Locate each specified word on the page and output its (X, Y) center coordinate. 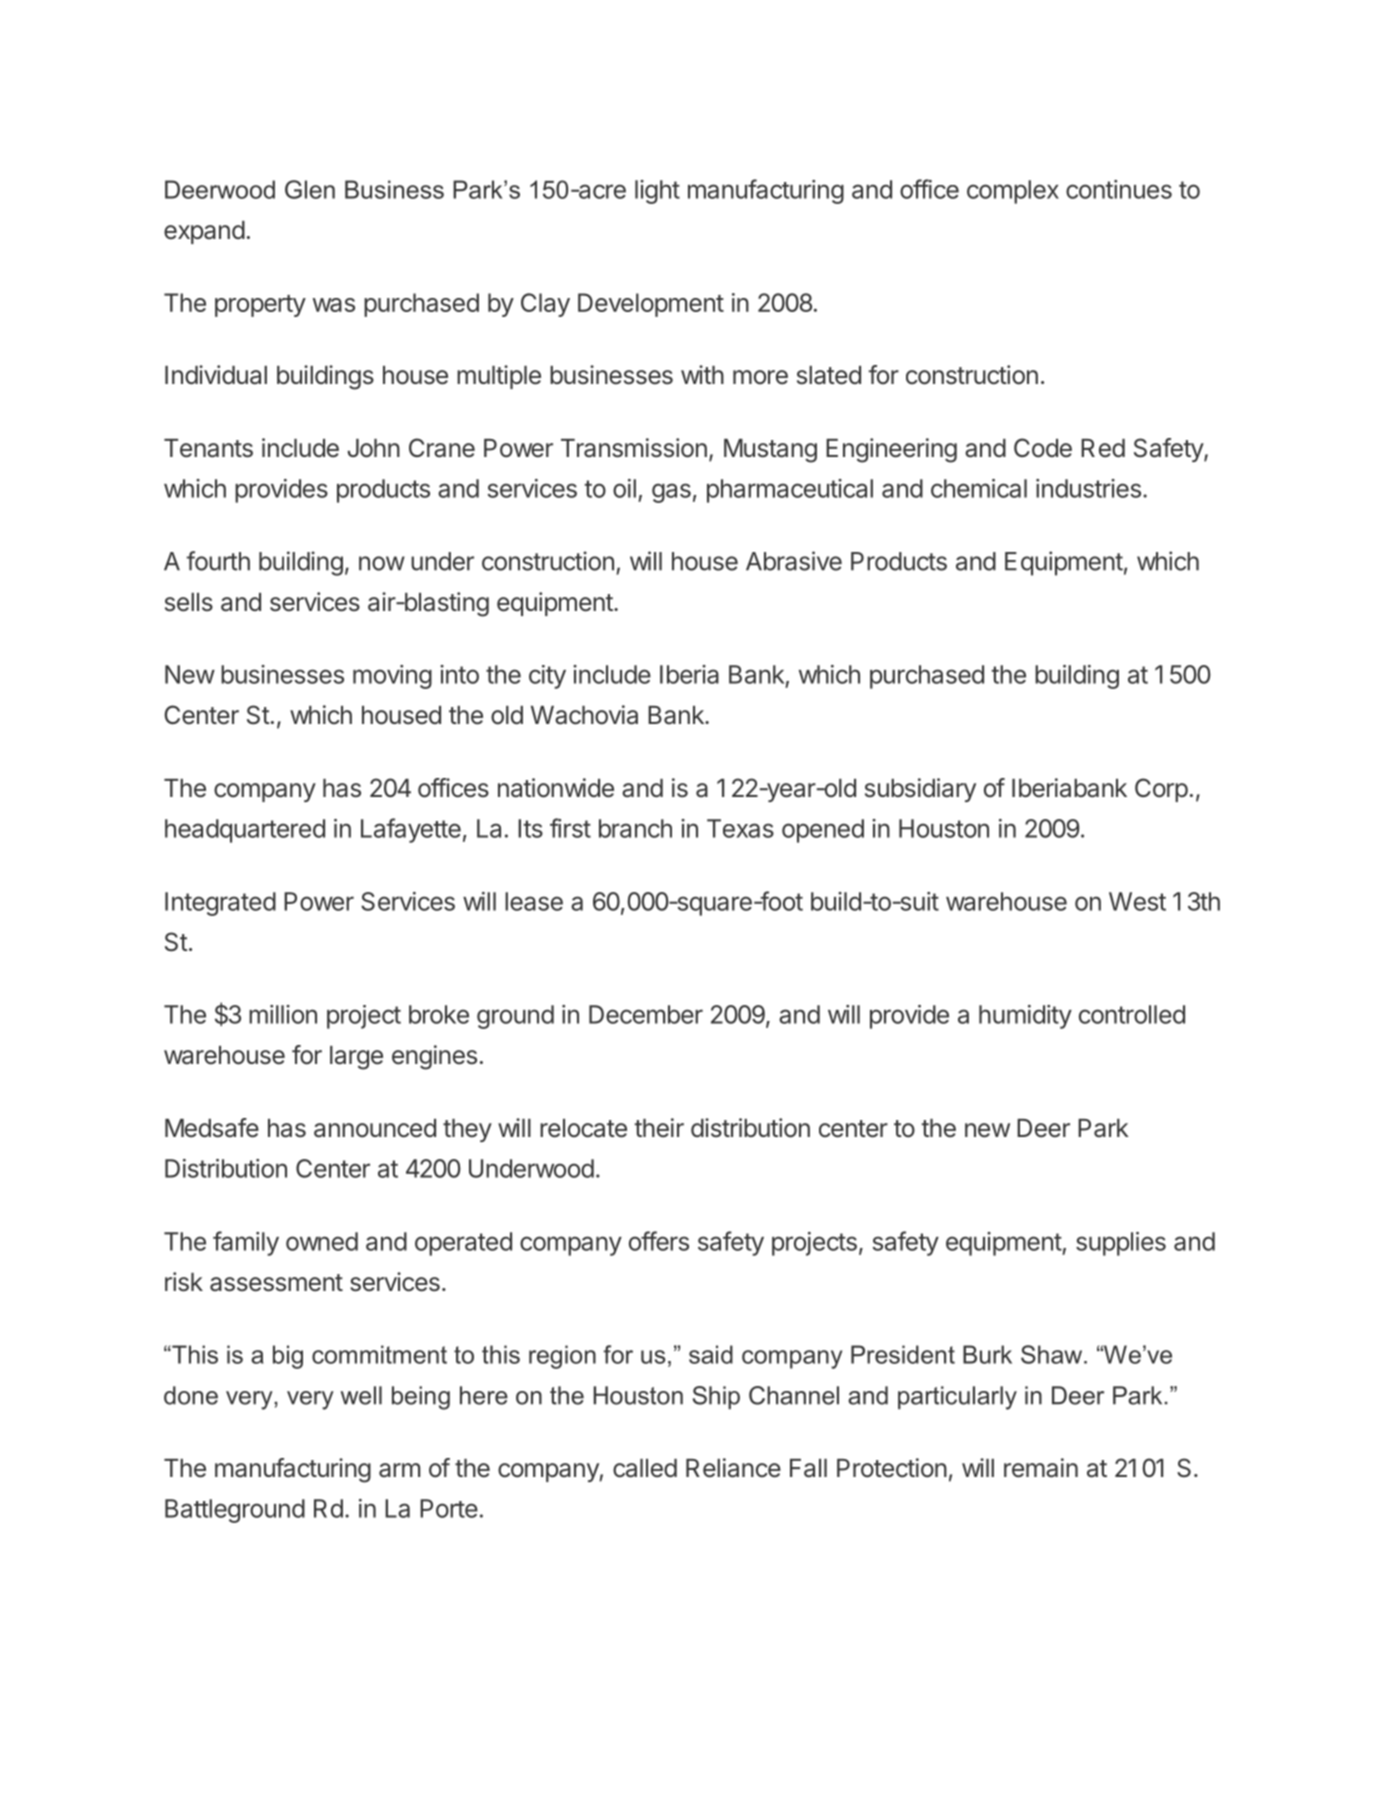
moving (392, 677)
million (283, 1014)
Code (1043, 448)
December (646, 1014)
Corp (1161, 790)
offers (659, 1241)
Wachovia (584, 715)
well (361, 1395)
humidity (1025, 1017)
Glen (310, 189)
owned (322, 1241)
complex (1013, 192)
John (373, 448)
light (657, 192)
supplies (1121, 1244)
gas (671, 493)
